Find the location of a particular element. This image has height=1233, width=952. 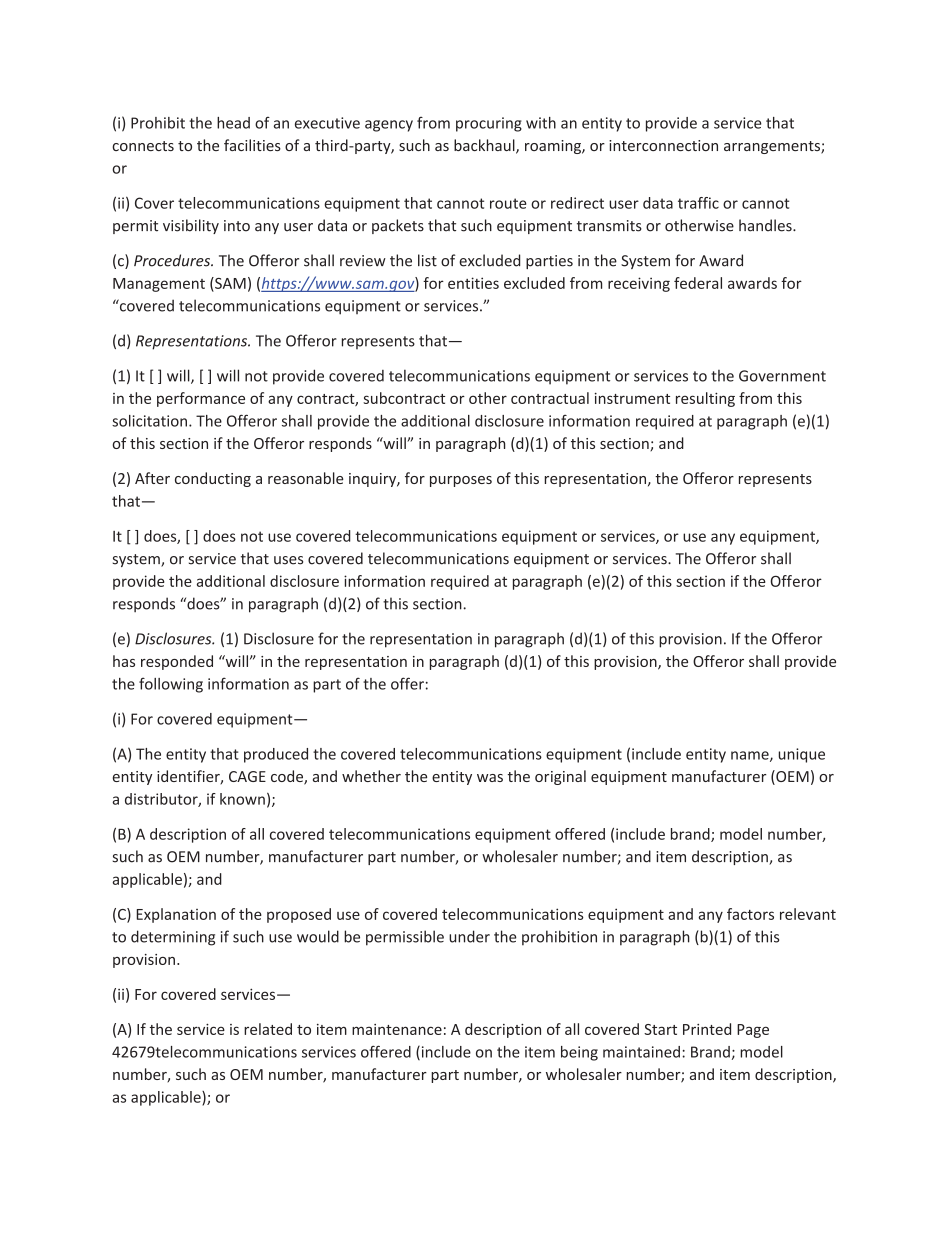

backhaul is located at coordinates (485, 146).
